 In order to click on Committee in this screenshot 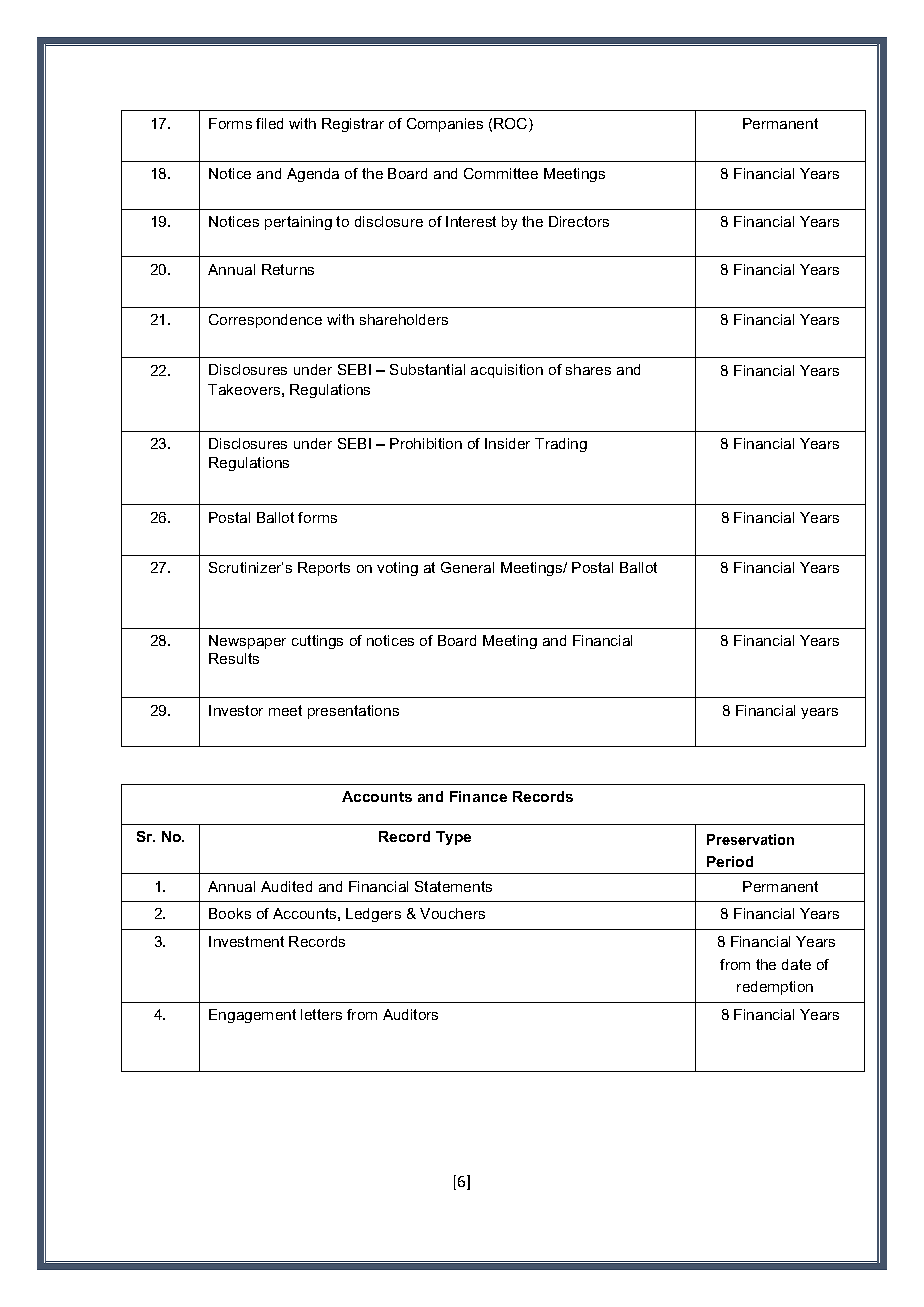, I will do `click(501, 173)`.
